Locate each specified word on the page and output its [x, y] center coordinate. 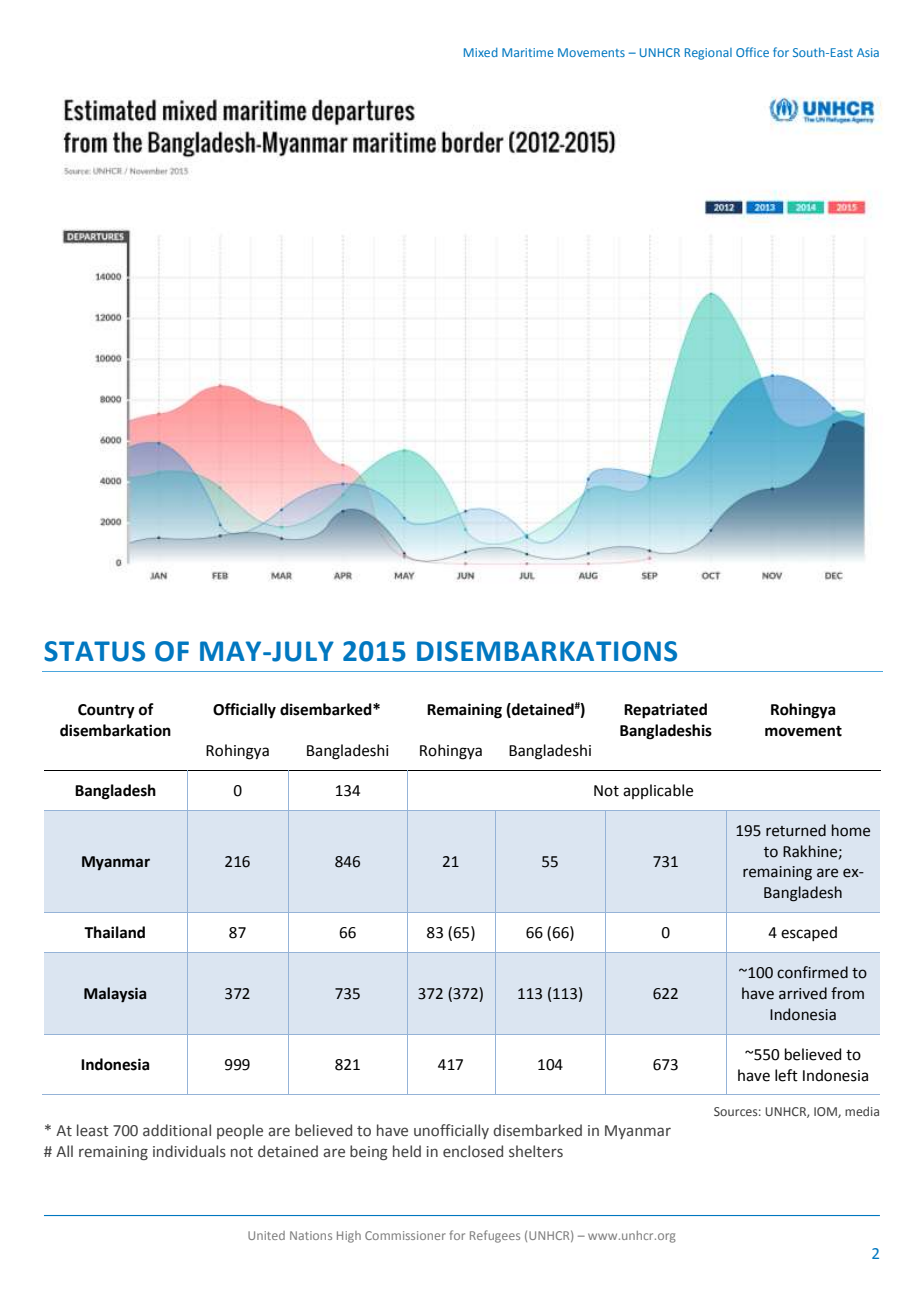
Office [752, 52]
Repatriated [665, 711]
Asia [868, 52]
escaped [809, 933]
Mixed [481, 52]
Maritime [527, 52]
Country [106, 711]
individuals [189, 1151]
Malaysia [115, 995]
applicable [658, 791]
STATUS [94, 651]
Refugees [495, 1236]
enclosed [473, 1151]
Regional [708, 54]
